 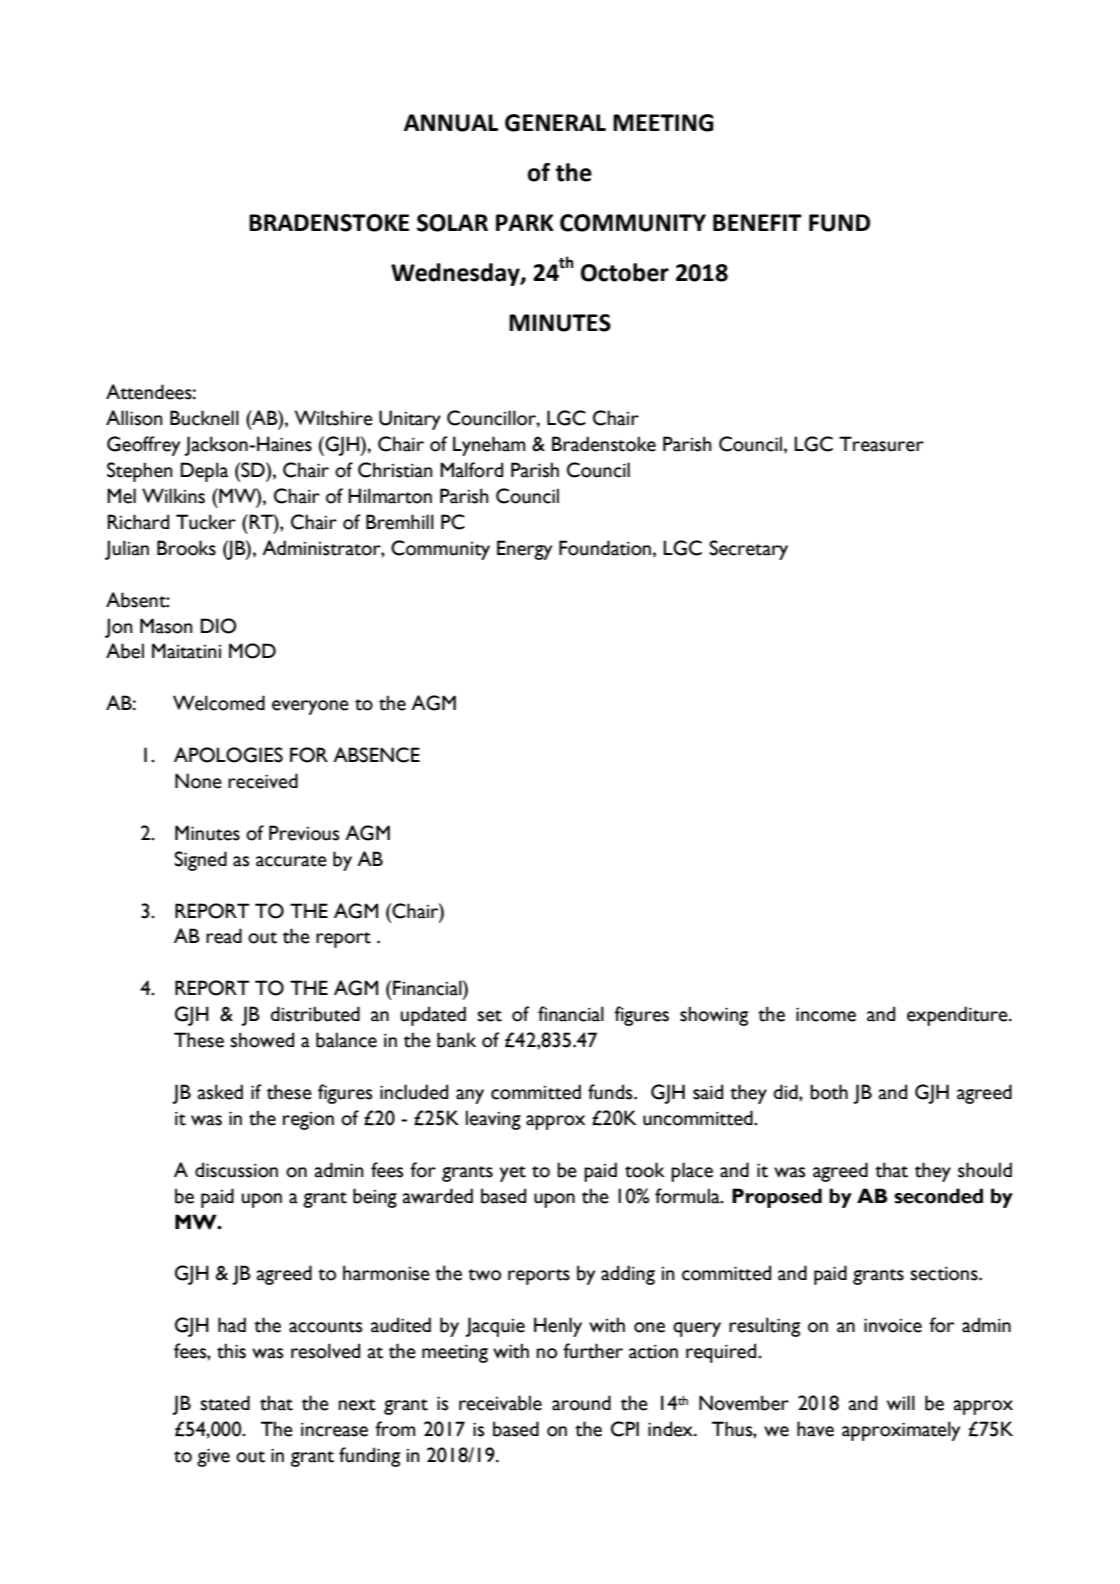 I want to click on ABSENCE, so click(x=376, y=755).
